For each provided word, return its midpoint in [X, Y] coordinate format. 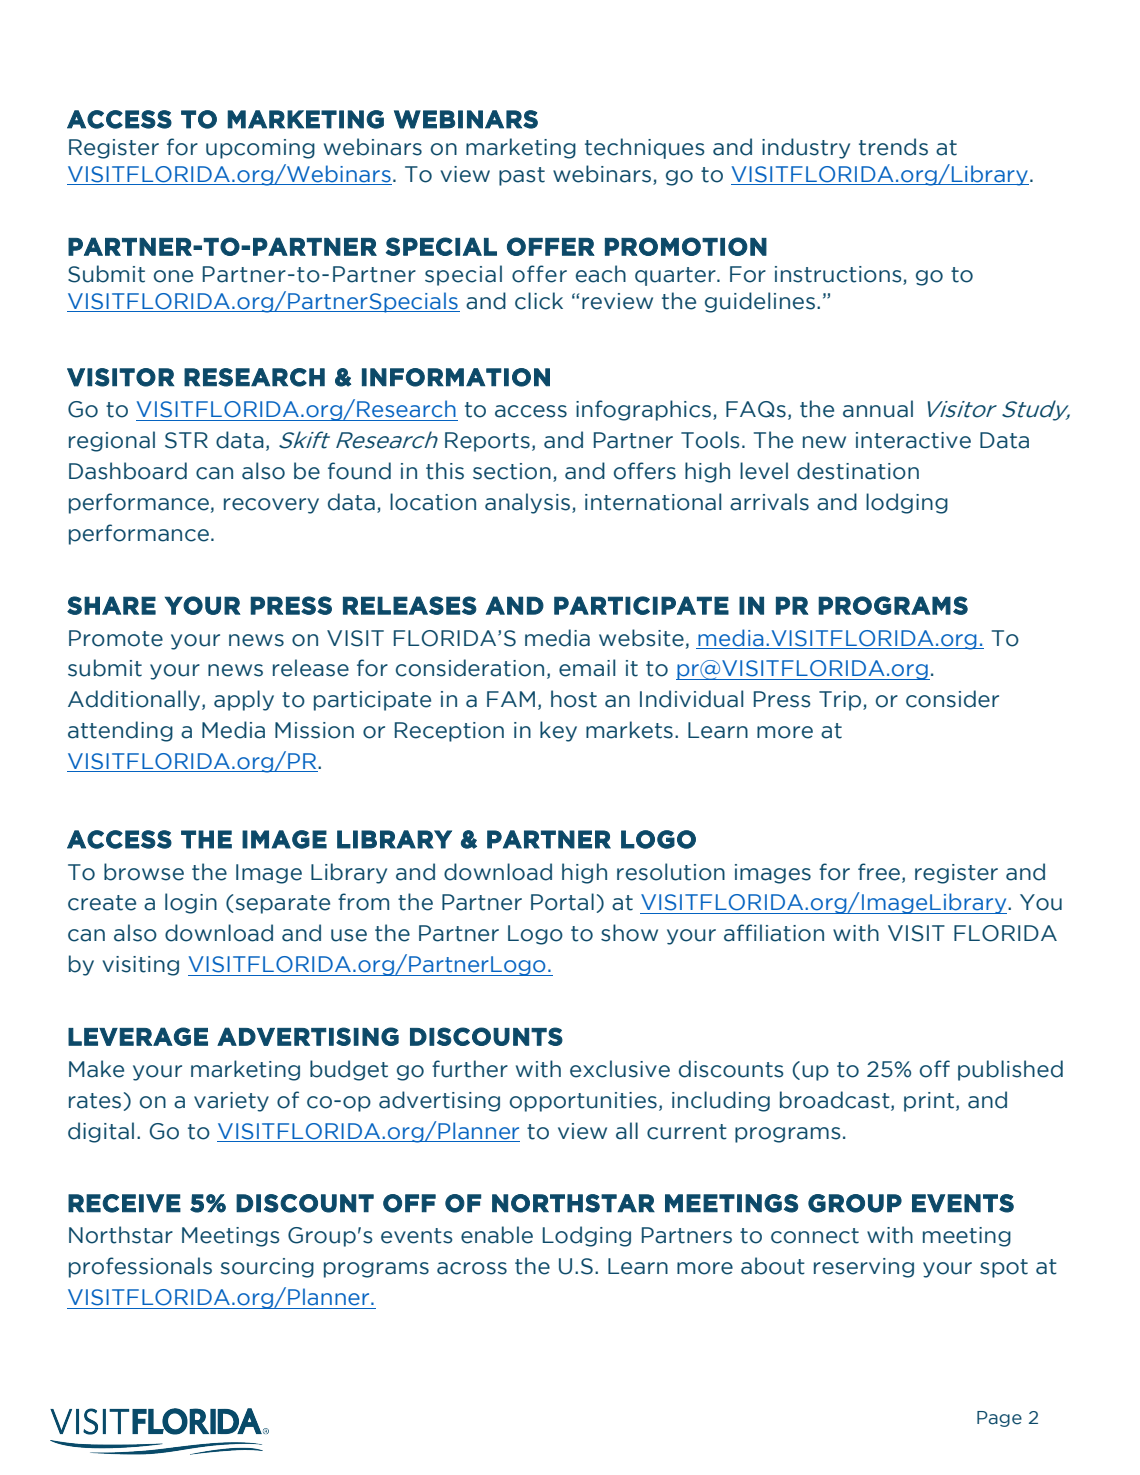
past [522, 176]
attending [120, 731]
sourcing [267, 1268]
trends [893, 147]
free [879, 872]
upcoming [260, 149]
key [558, 731]
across [472, 1268]
